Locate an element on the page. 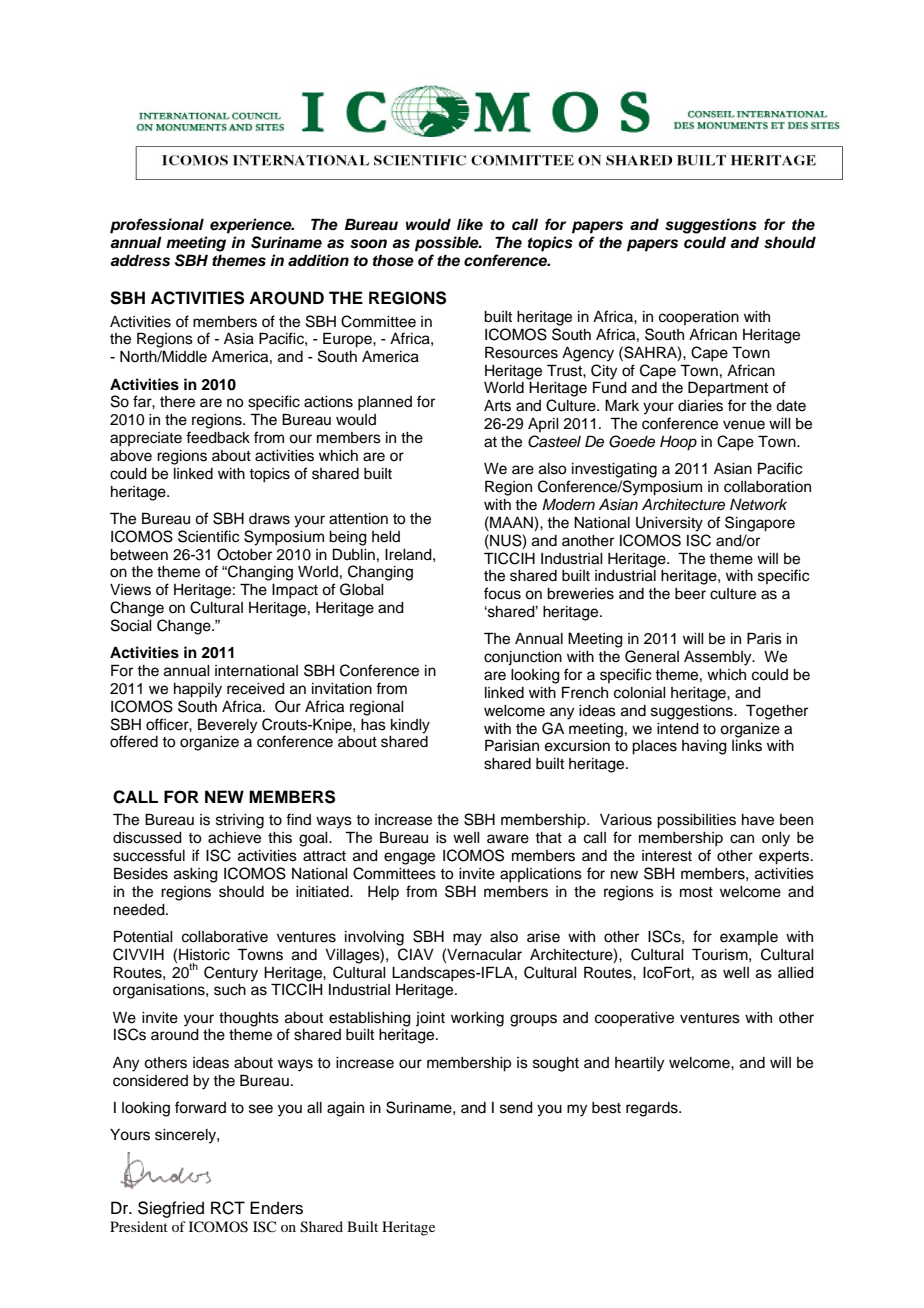 The image size is (924, 1308). experience is located at coordinates (252, 226).
